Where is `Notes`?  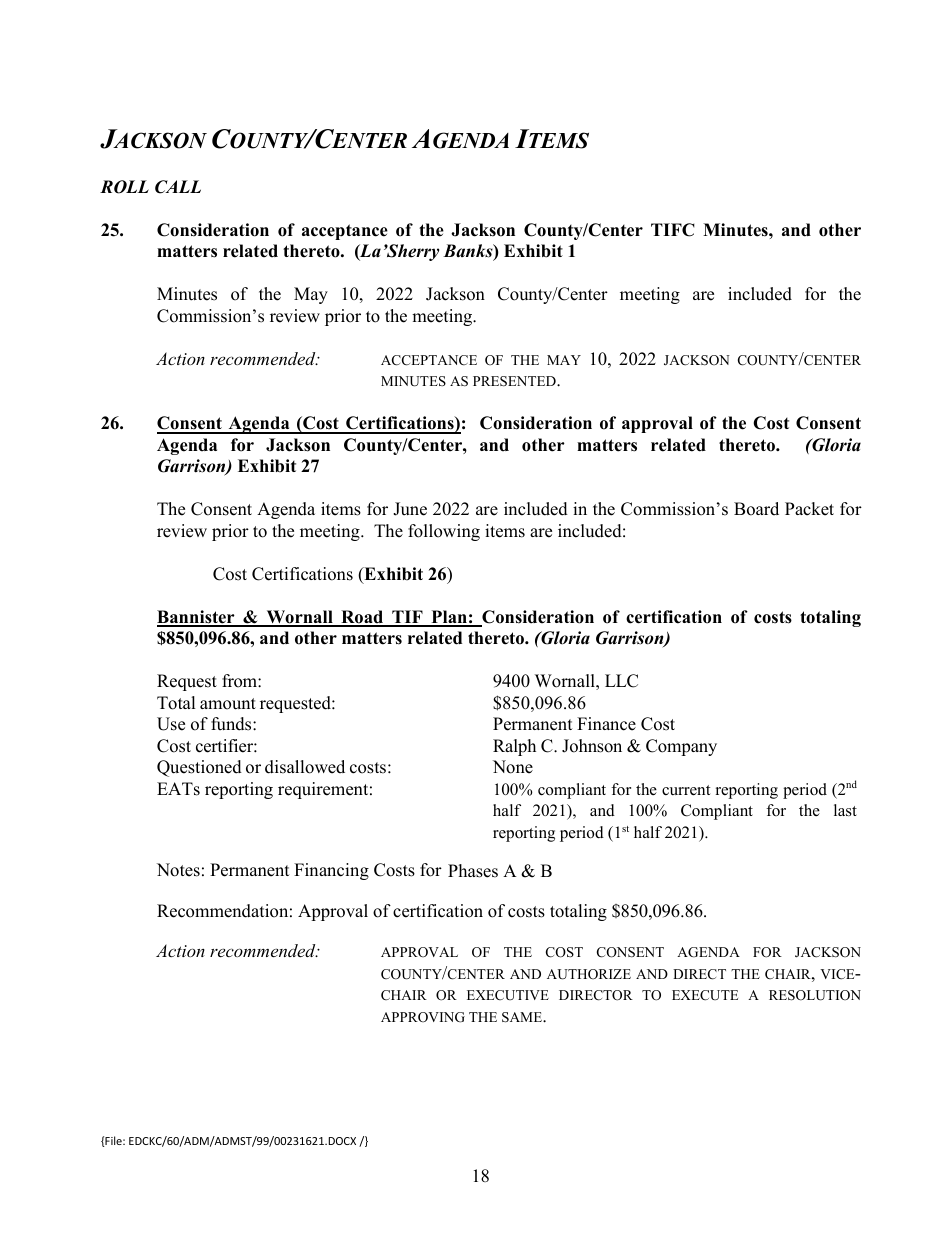
Notes is located at coordinates (178, 870).
